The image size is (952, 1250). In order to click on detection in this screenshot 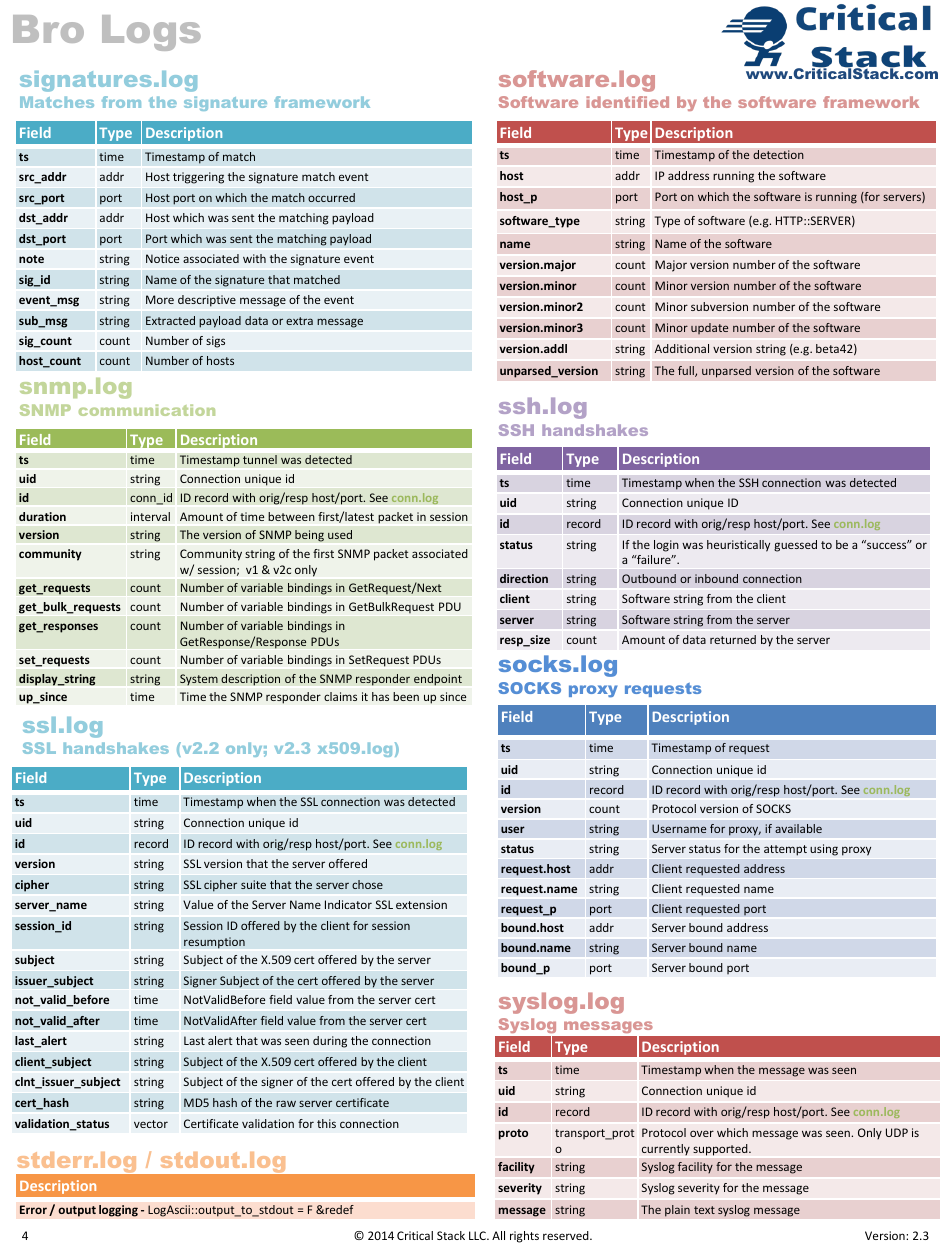, I will do `click(778, 154)`.
